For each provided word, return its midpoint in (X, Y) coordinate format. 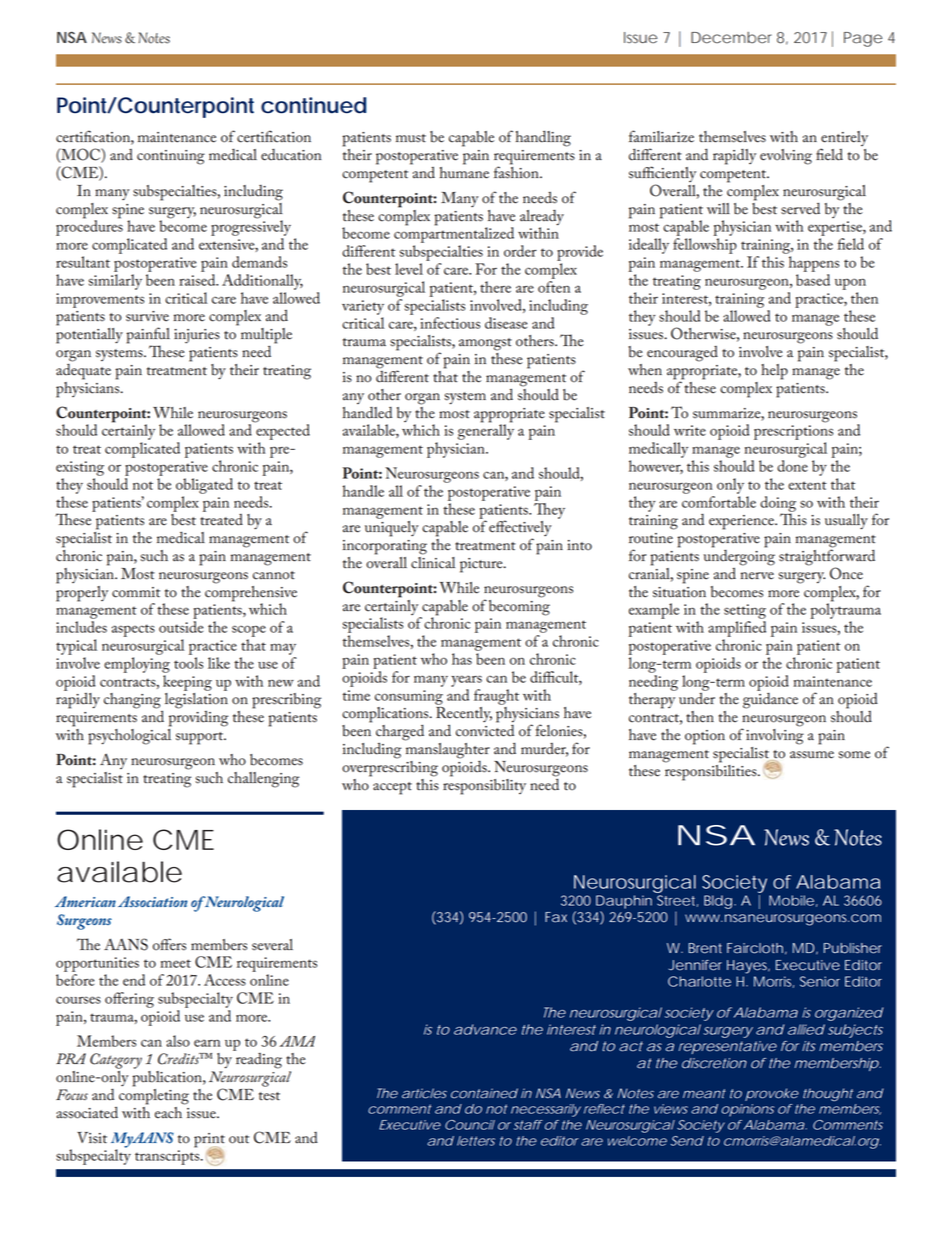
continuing (171, 157)
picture (482, 565)
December (731, 38)
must (411, 138)
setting (745, 611)
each (170, 1111)
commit (136, 592)
